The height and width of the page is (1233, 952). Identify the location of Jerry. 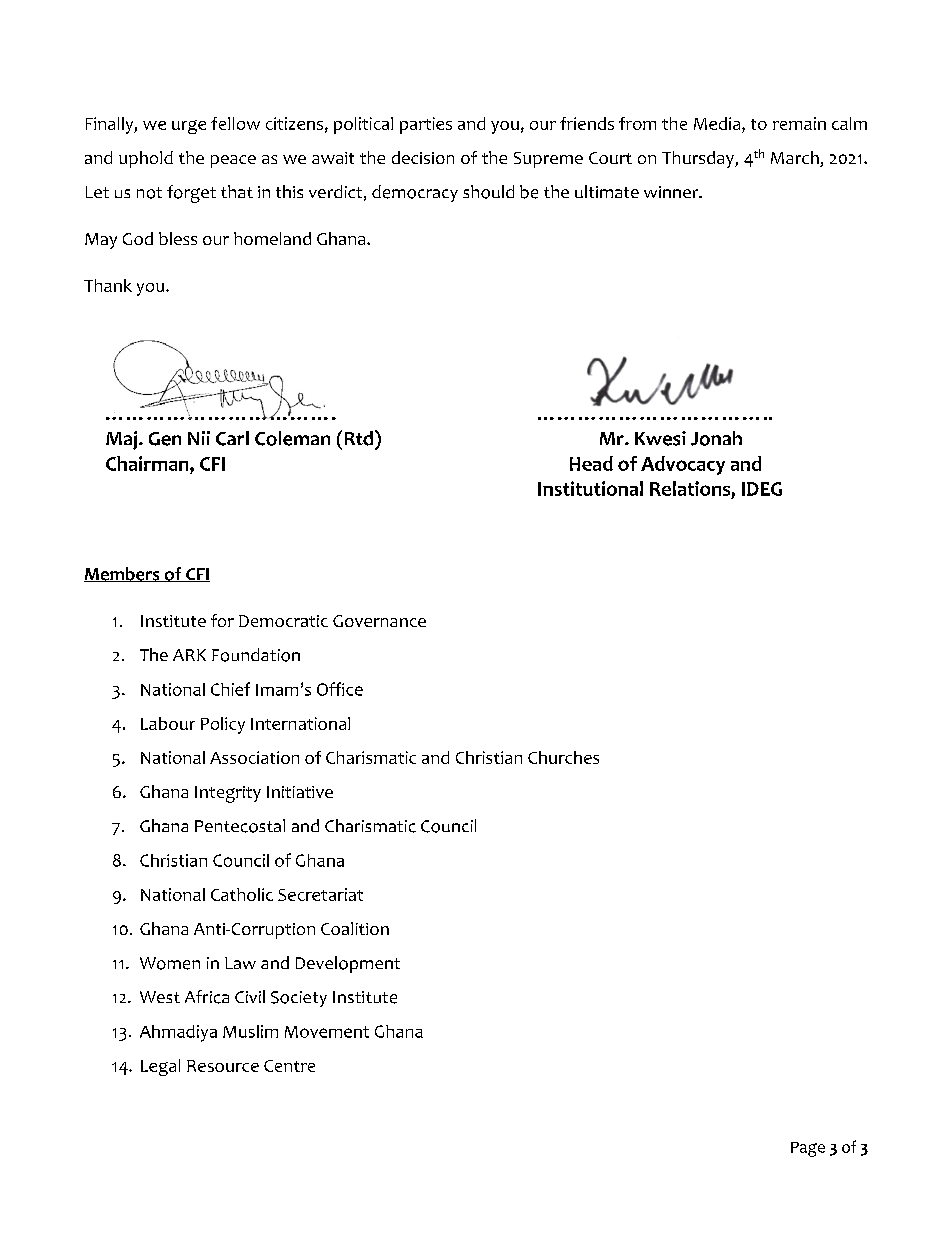
(742, 138).
